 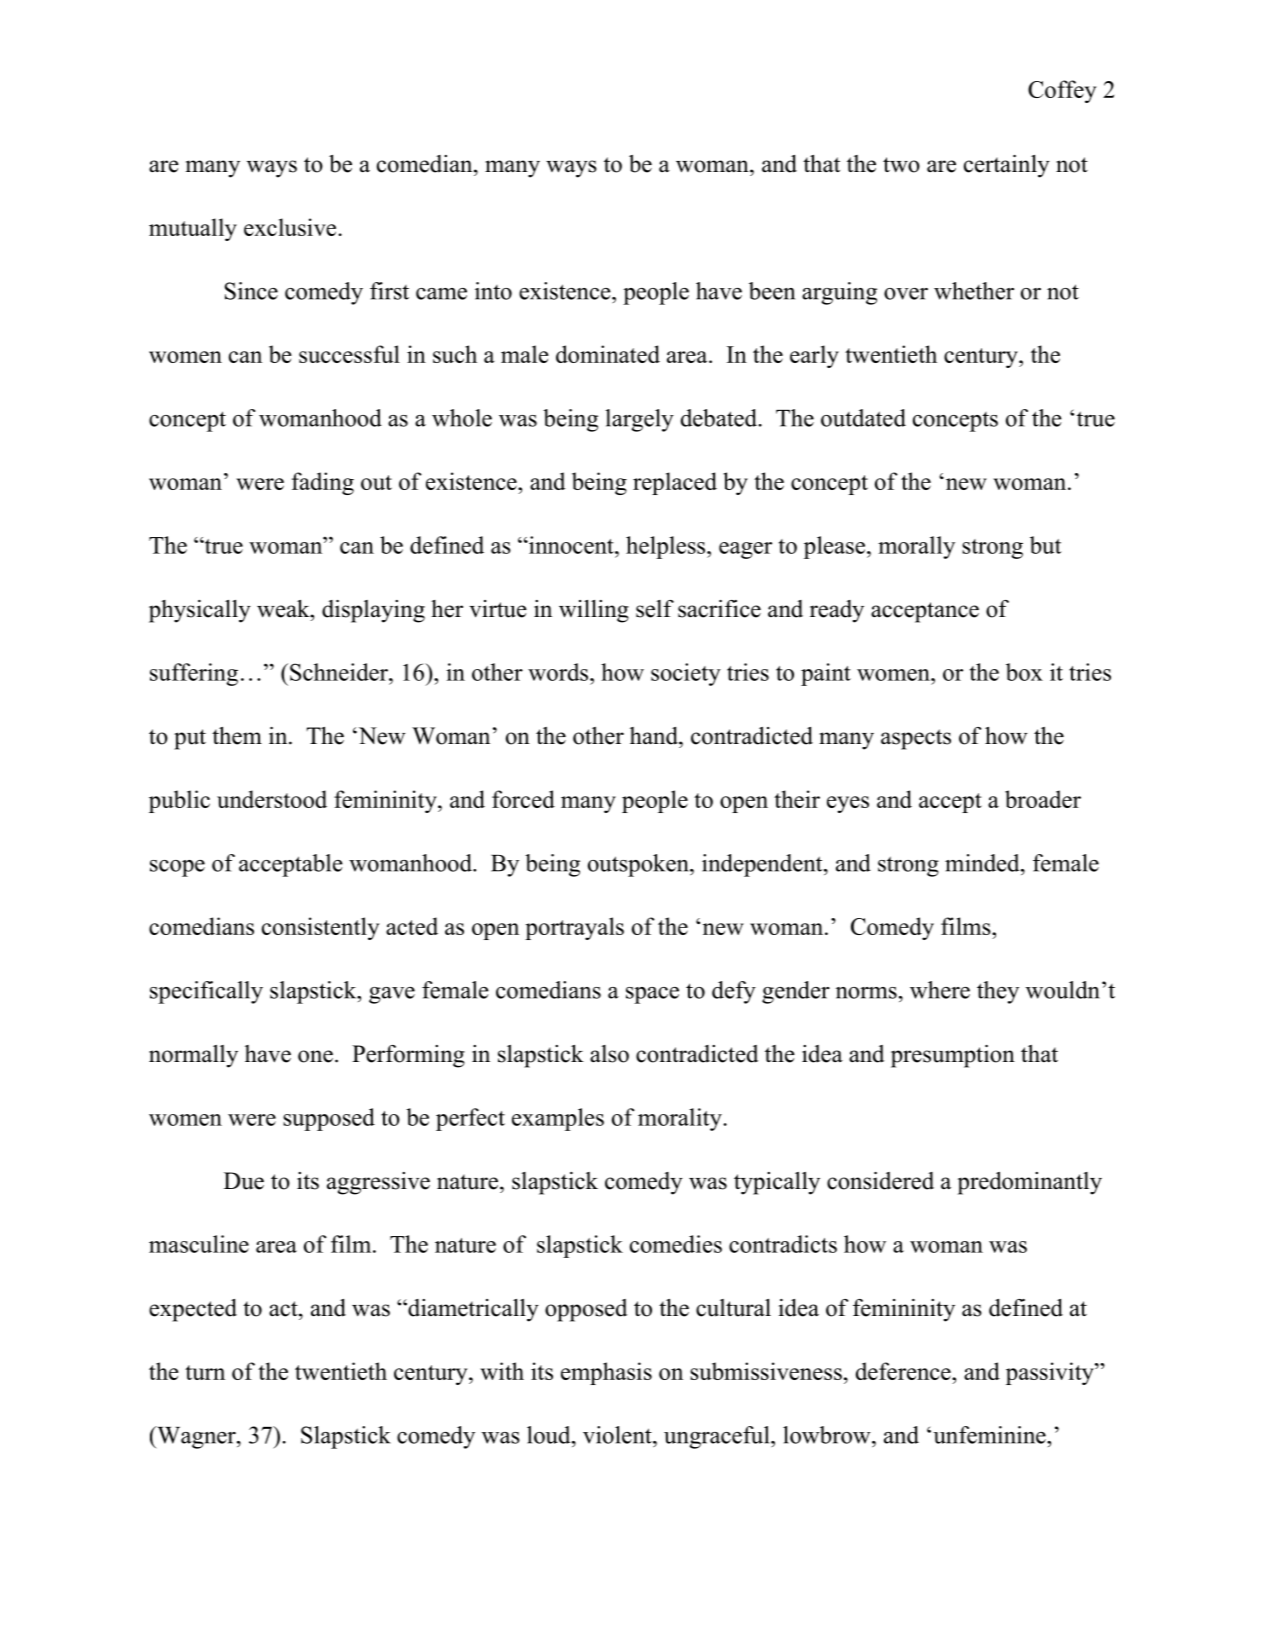 I want to click on helpless, so click(x=665, y=547).
